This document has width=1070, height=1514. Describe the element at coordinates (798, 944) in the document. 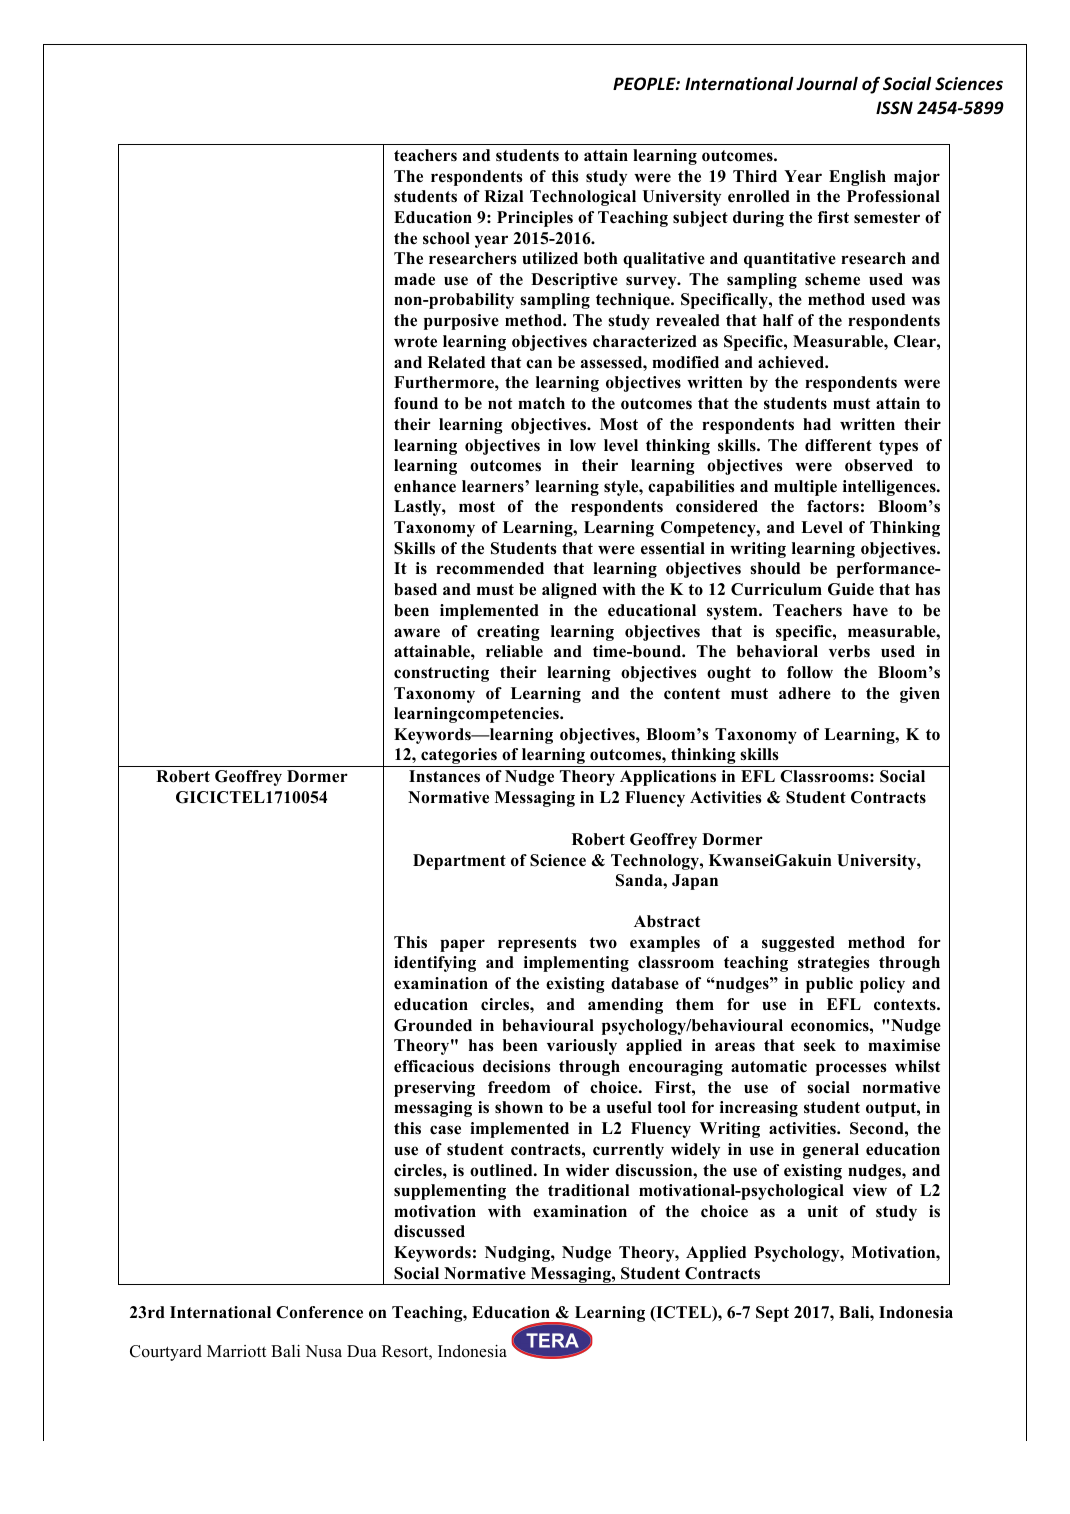

I see `suggested` at that location.
